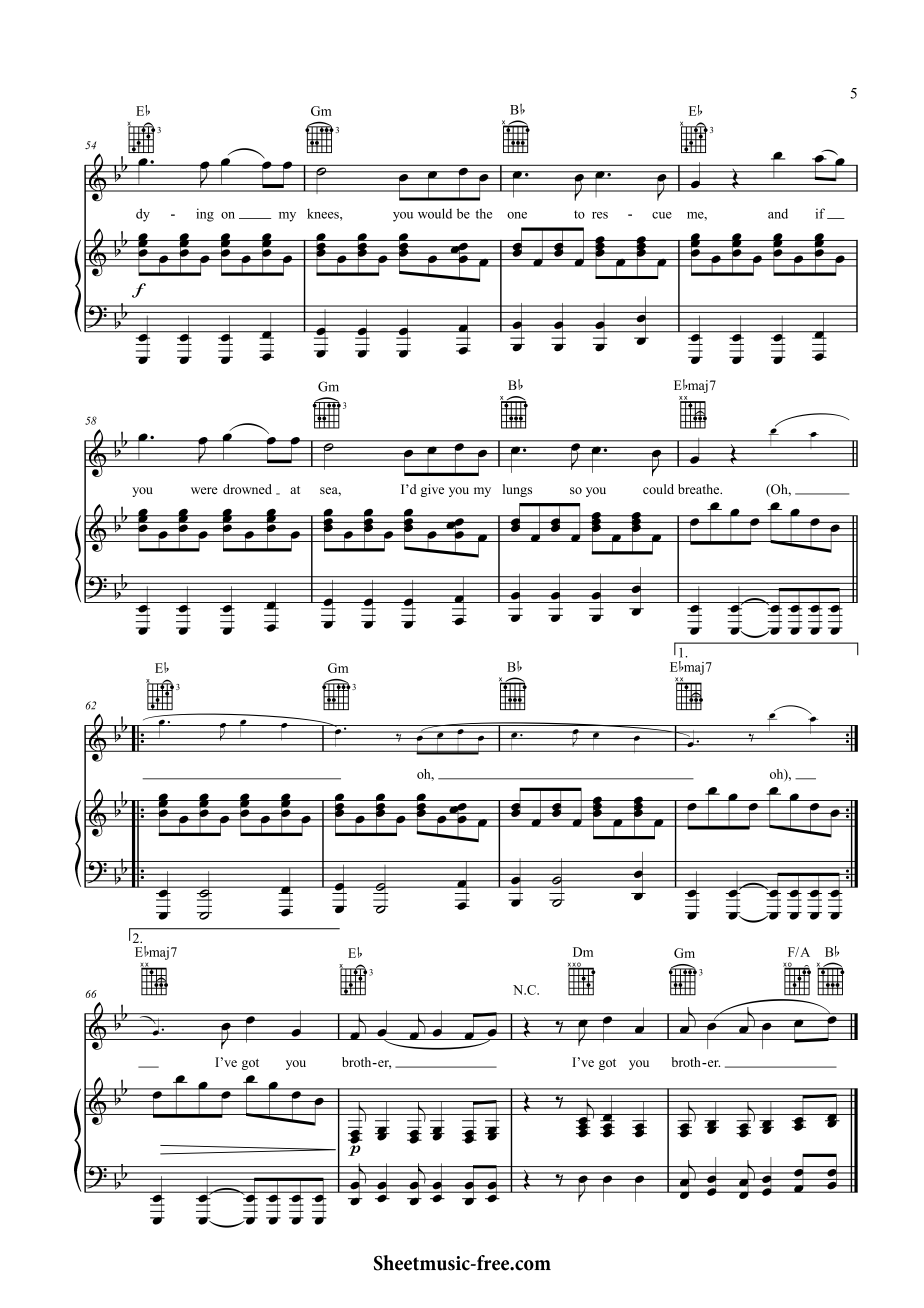  What do you see at coordinates (662, 215) in the screenshot?
I see `cue` at bounding box center [662, 215].
